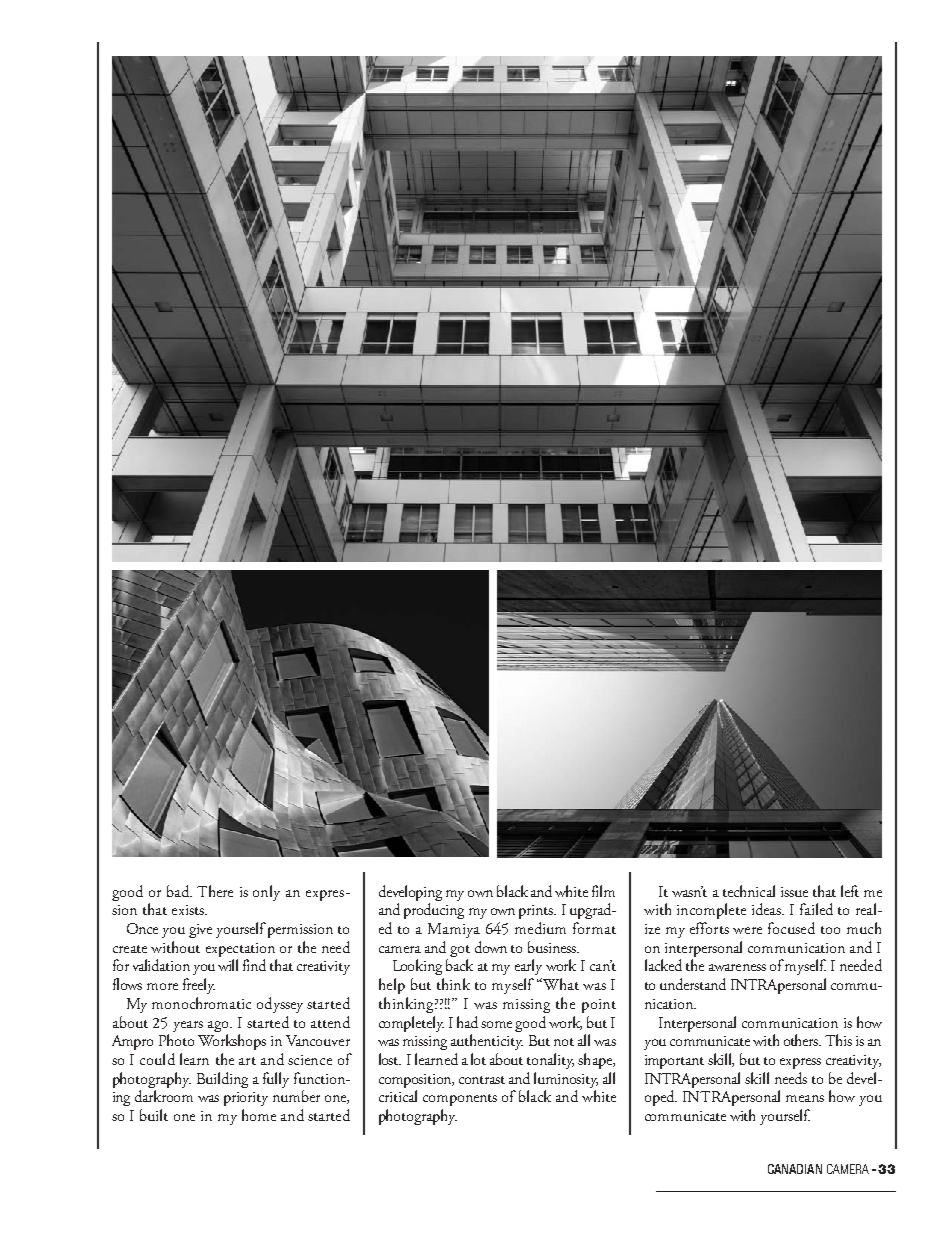 The height and width of the image is (1233, 952). What do you see at coordinates (246, 1099) in the image?
I see `priority` at bounding box center [246, 1099].
